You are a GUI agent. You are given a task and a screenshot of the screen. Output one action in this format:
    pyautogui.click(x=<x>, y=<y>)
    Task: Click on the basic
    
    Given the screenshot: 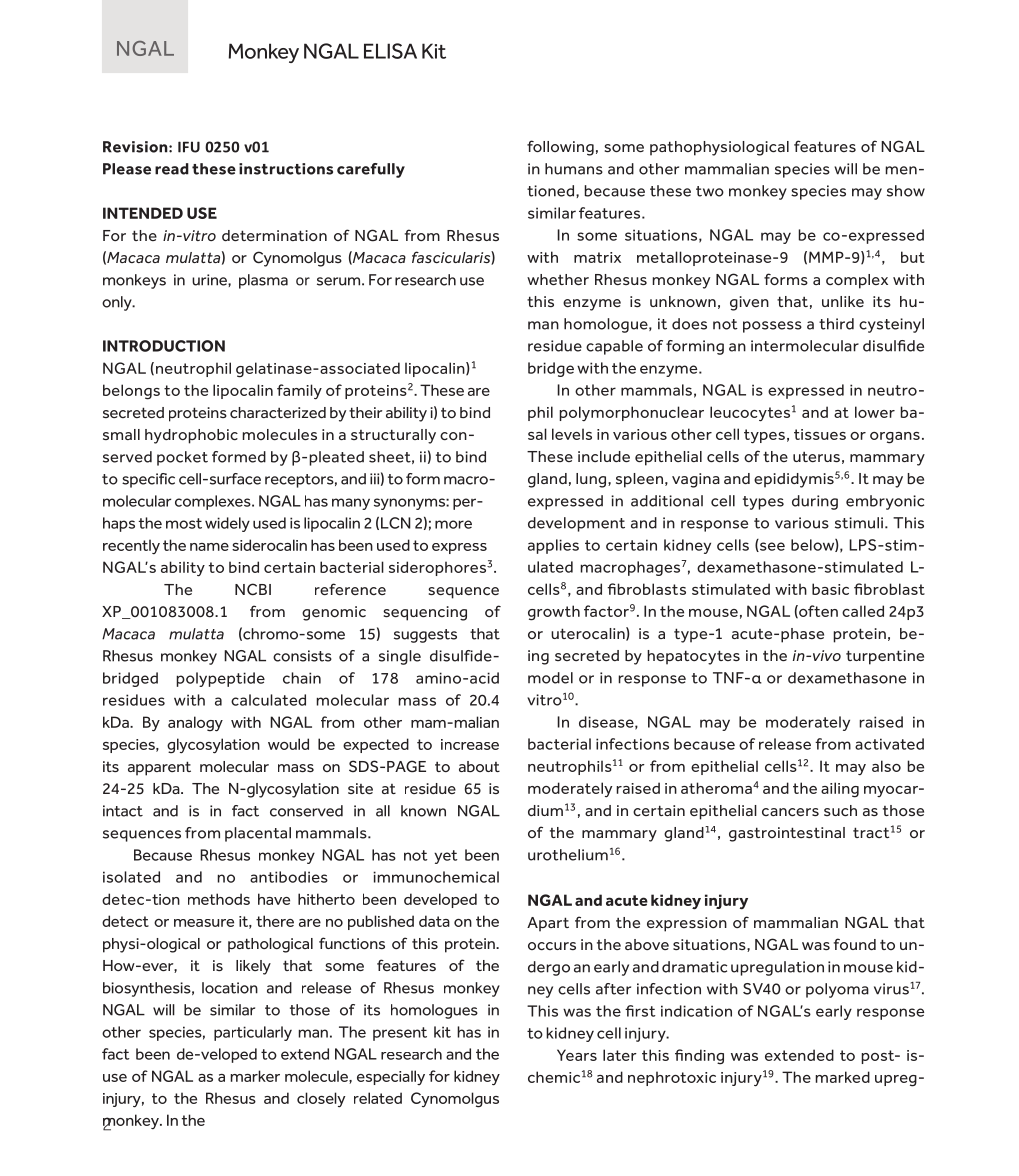 What is the action you would take?
    pyautogui.click(x=830, y=589)
